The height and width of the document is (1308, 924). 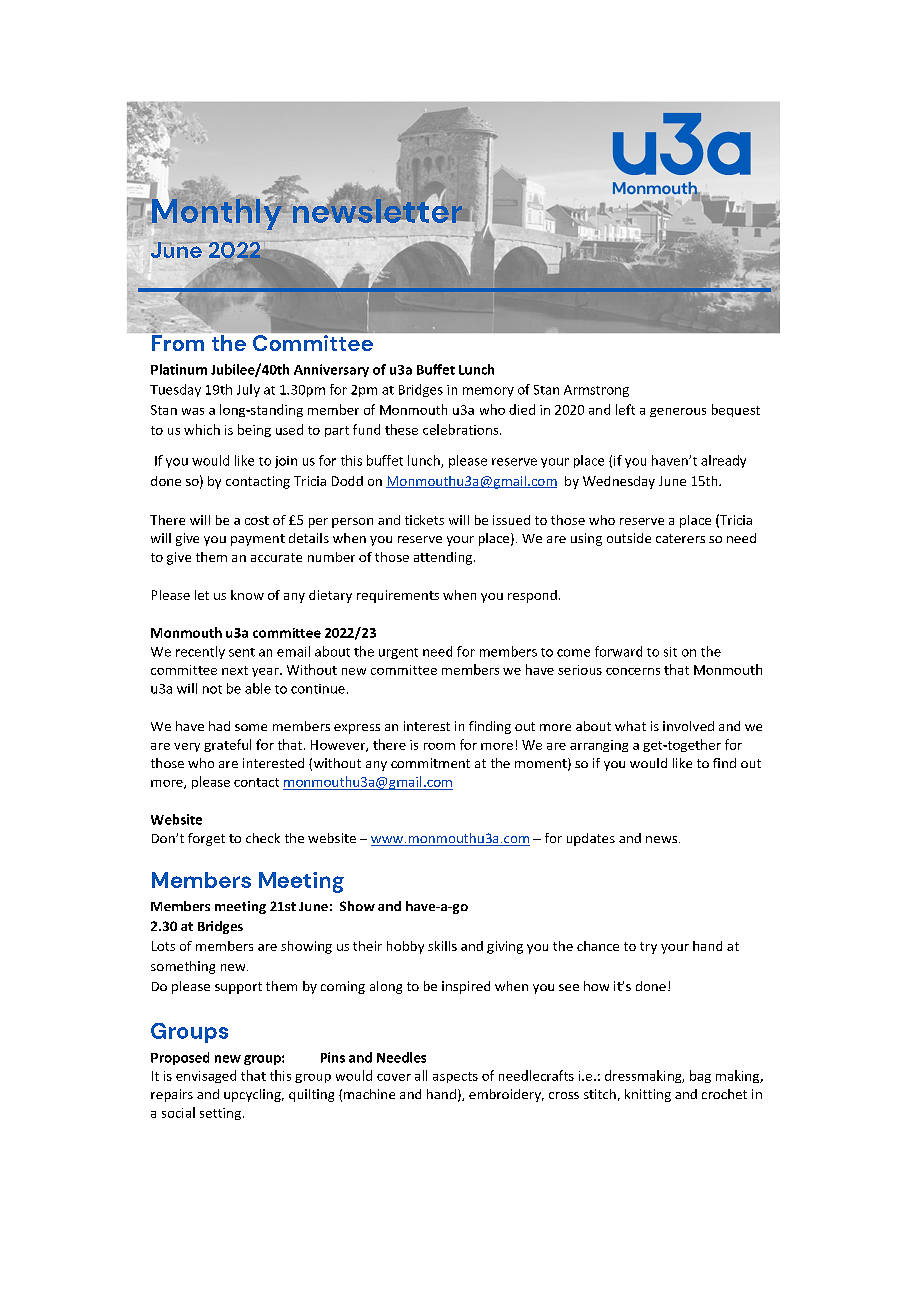 What do you see at coordinates (442, 946) in the document?
I see `skills` at bounding box center [442, 946].
